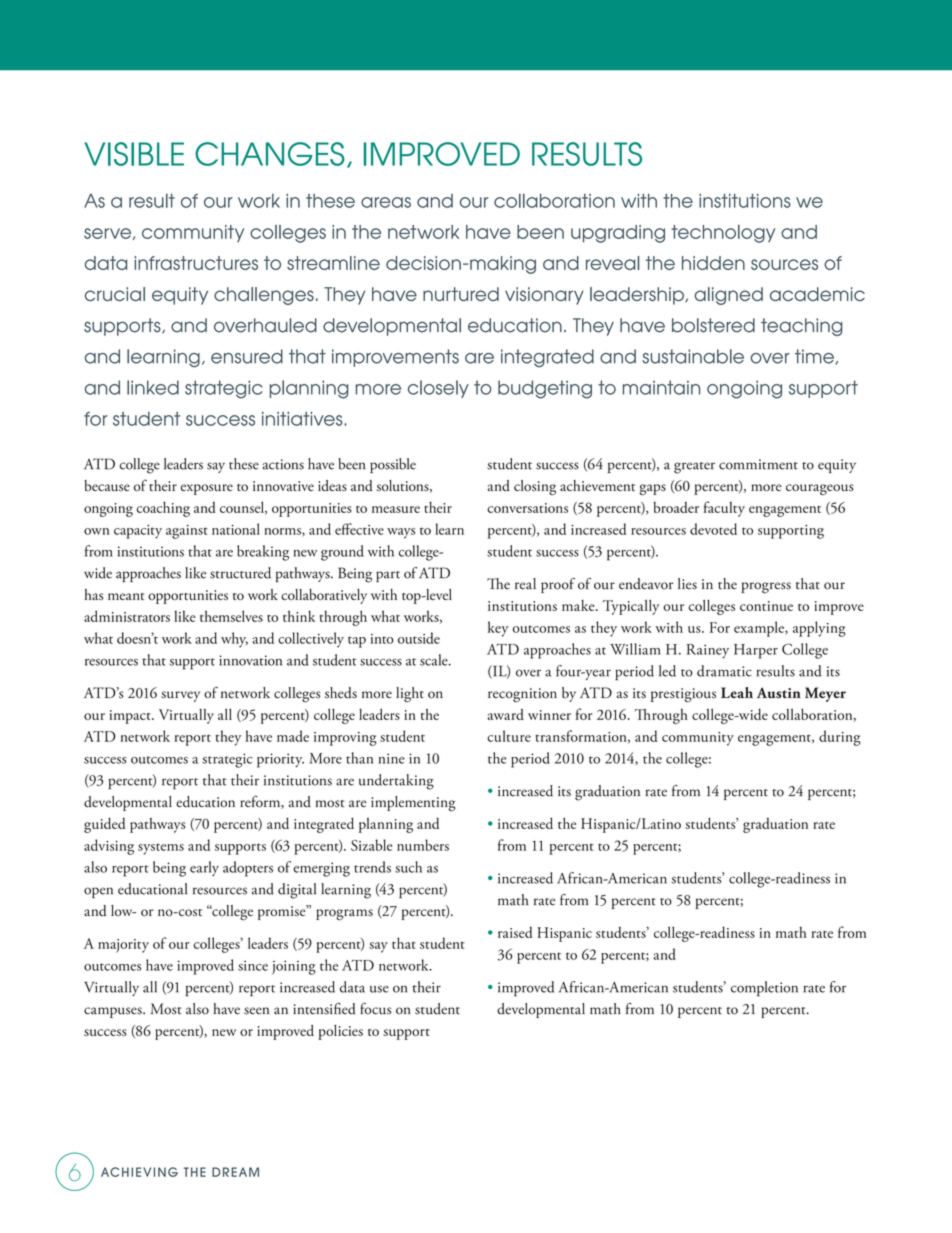 The height and width of the image is (1233, 952). What do you see at coordinates (131, 717) in the image?
I see `impact` at bounding box center [131, 717].
